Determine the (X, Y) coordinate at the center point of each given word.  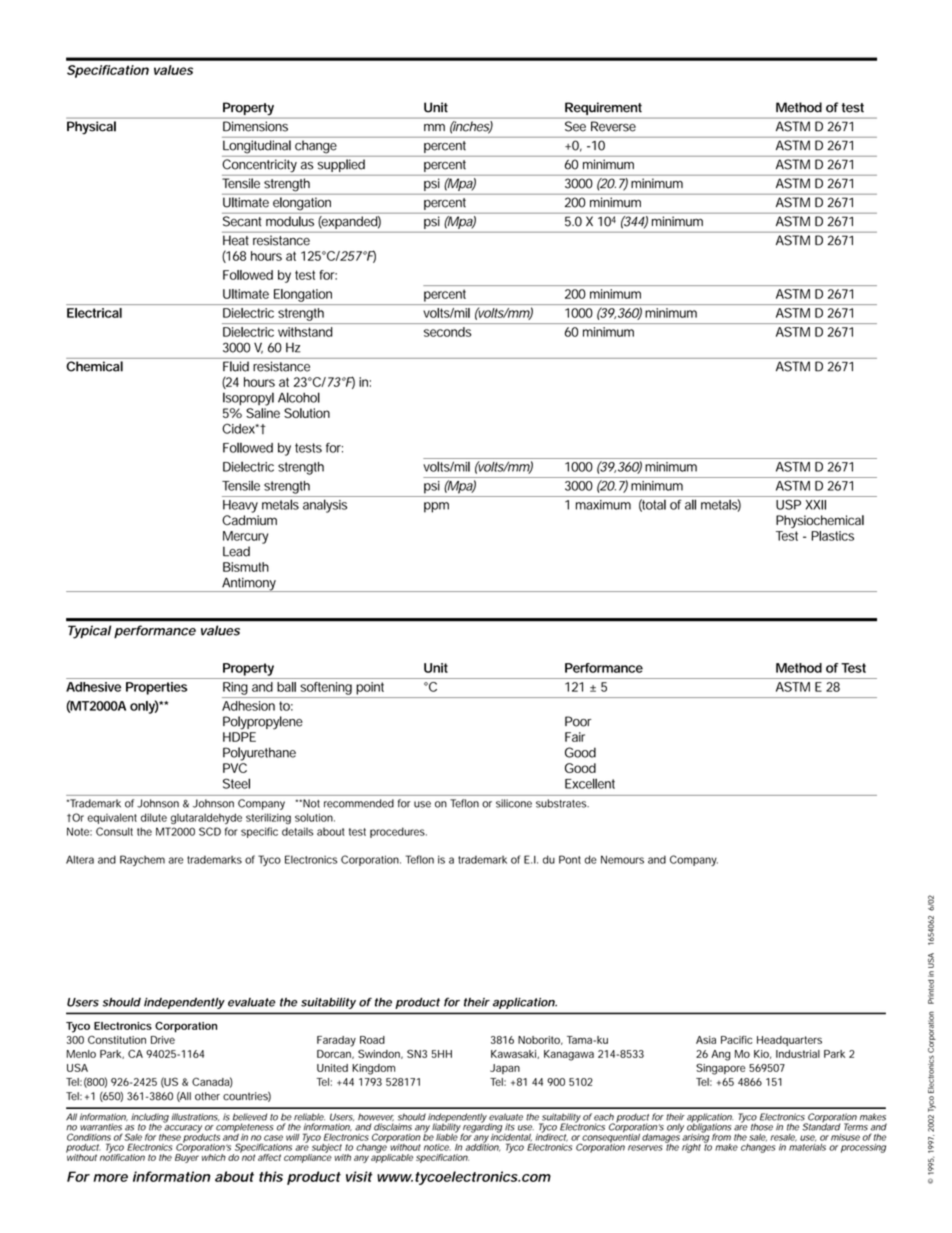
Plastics (832, 536)
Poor (578, 721)
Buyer (187, 1157)
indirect (552, 1136)
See (575, 126)
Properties (156, 688)
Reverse (613, 126)
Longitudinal (257, 146)
